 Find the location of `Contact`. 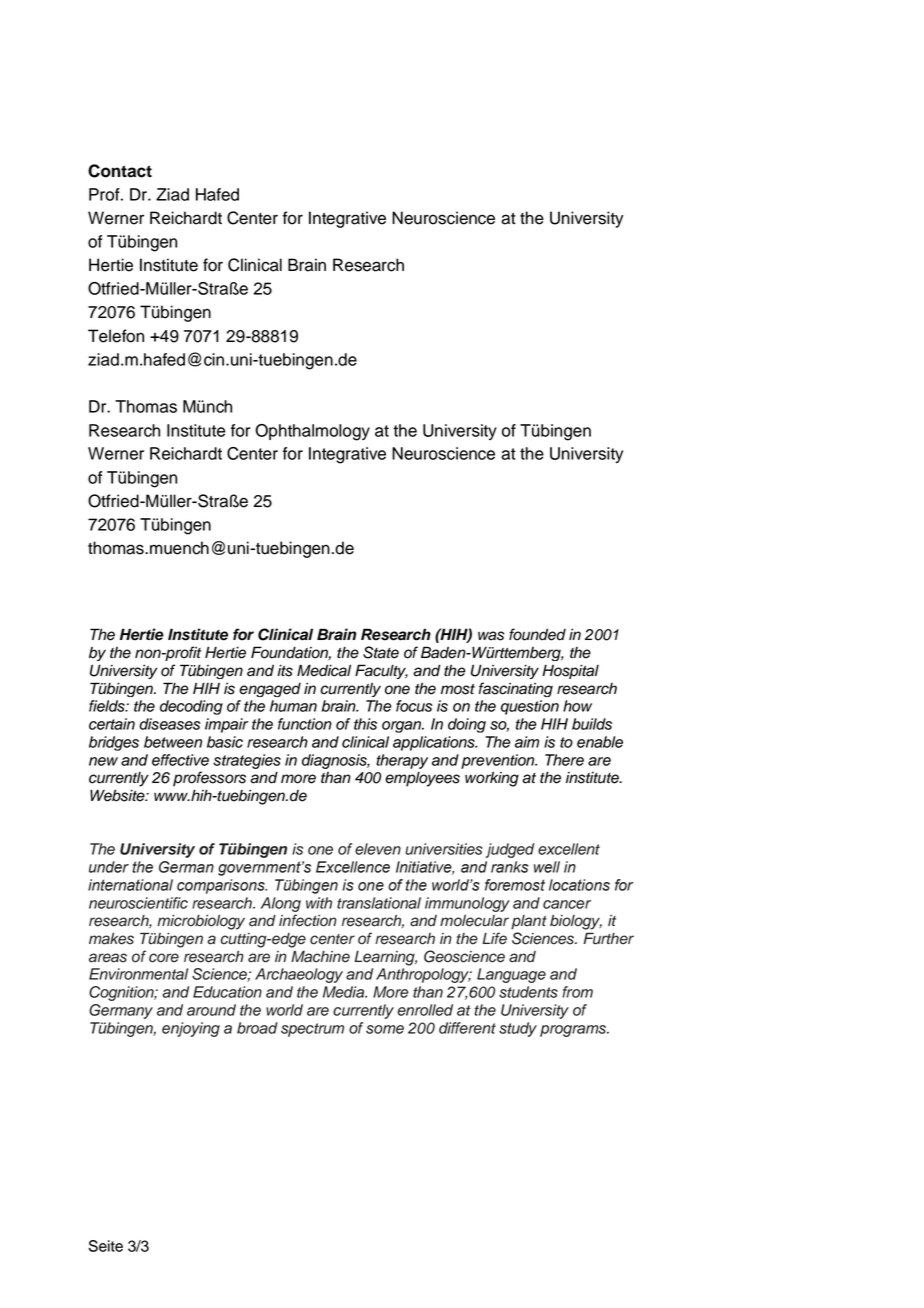

Contact is located at coordinates (120, 171).
